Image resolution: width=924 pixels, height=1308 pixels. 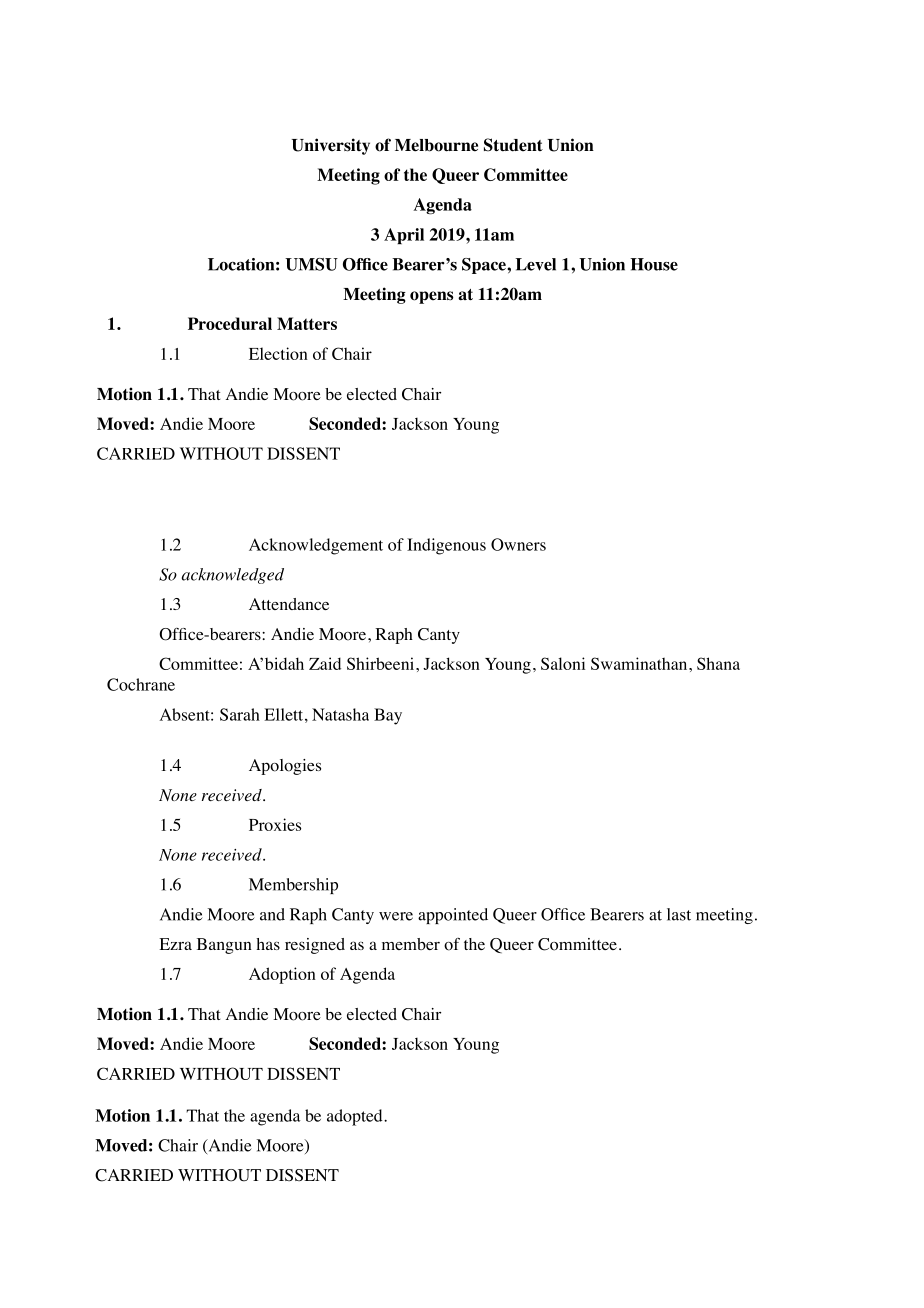 I want to click on Adoption, so click(x=282, y=975).
